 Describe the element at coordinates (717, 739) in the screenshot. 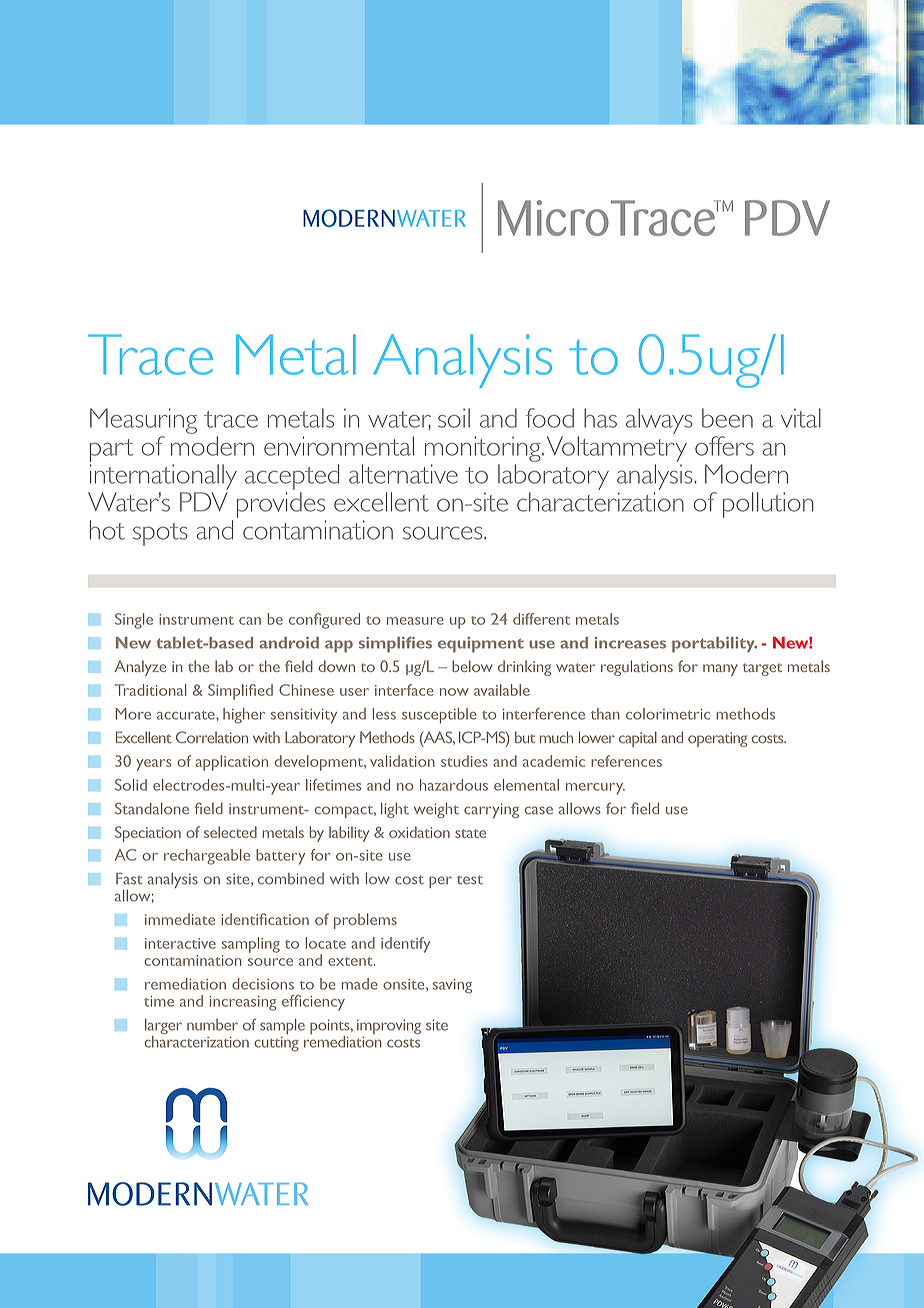

I see `operating` at that location.
